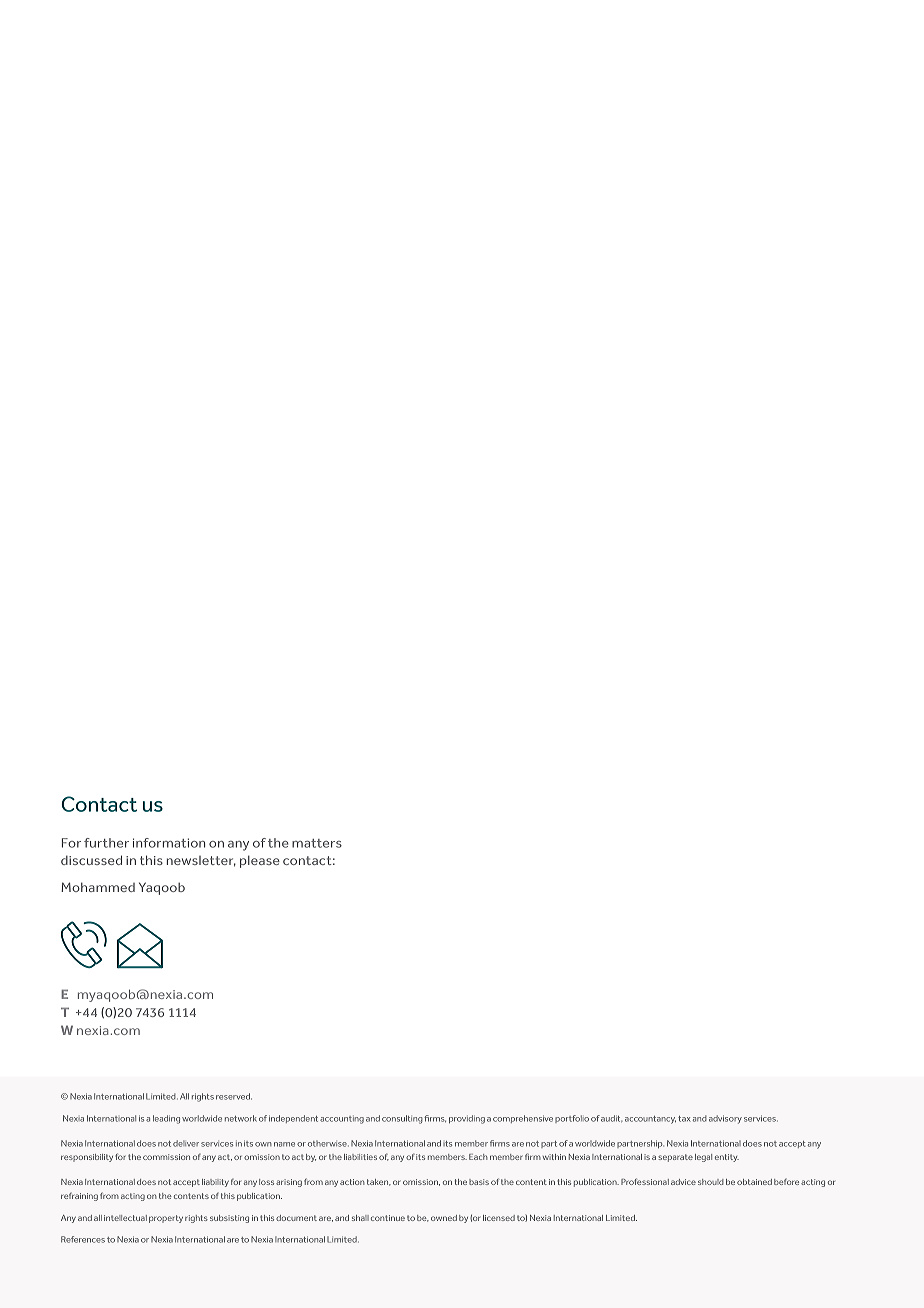 The width and height of the screenshot is (924, 1308). What do you see at coordinates (725, 1119) in the screenshot?
I see `advisory` at bounding box center [725, 1119].
